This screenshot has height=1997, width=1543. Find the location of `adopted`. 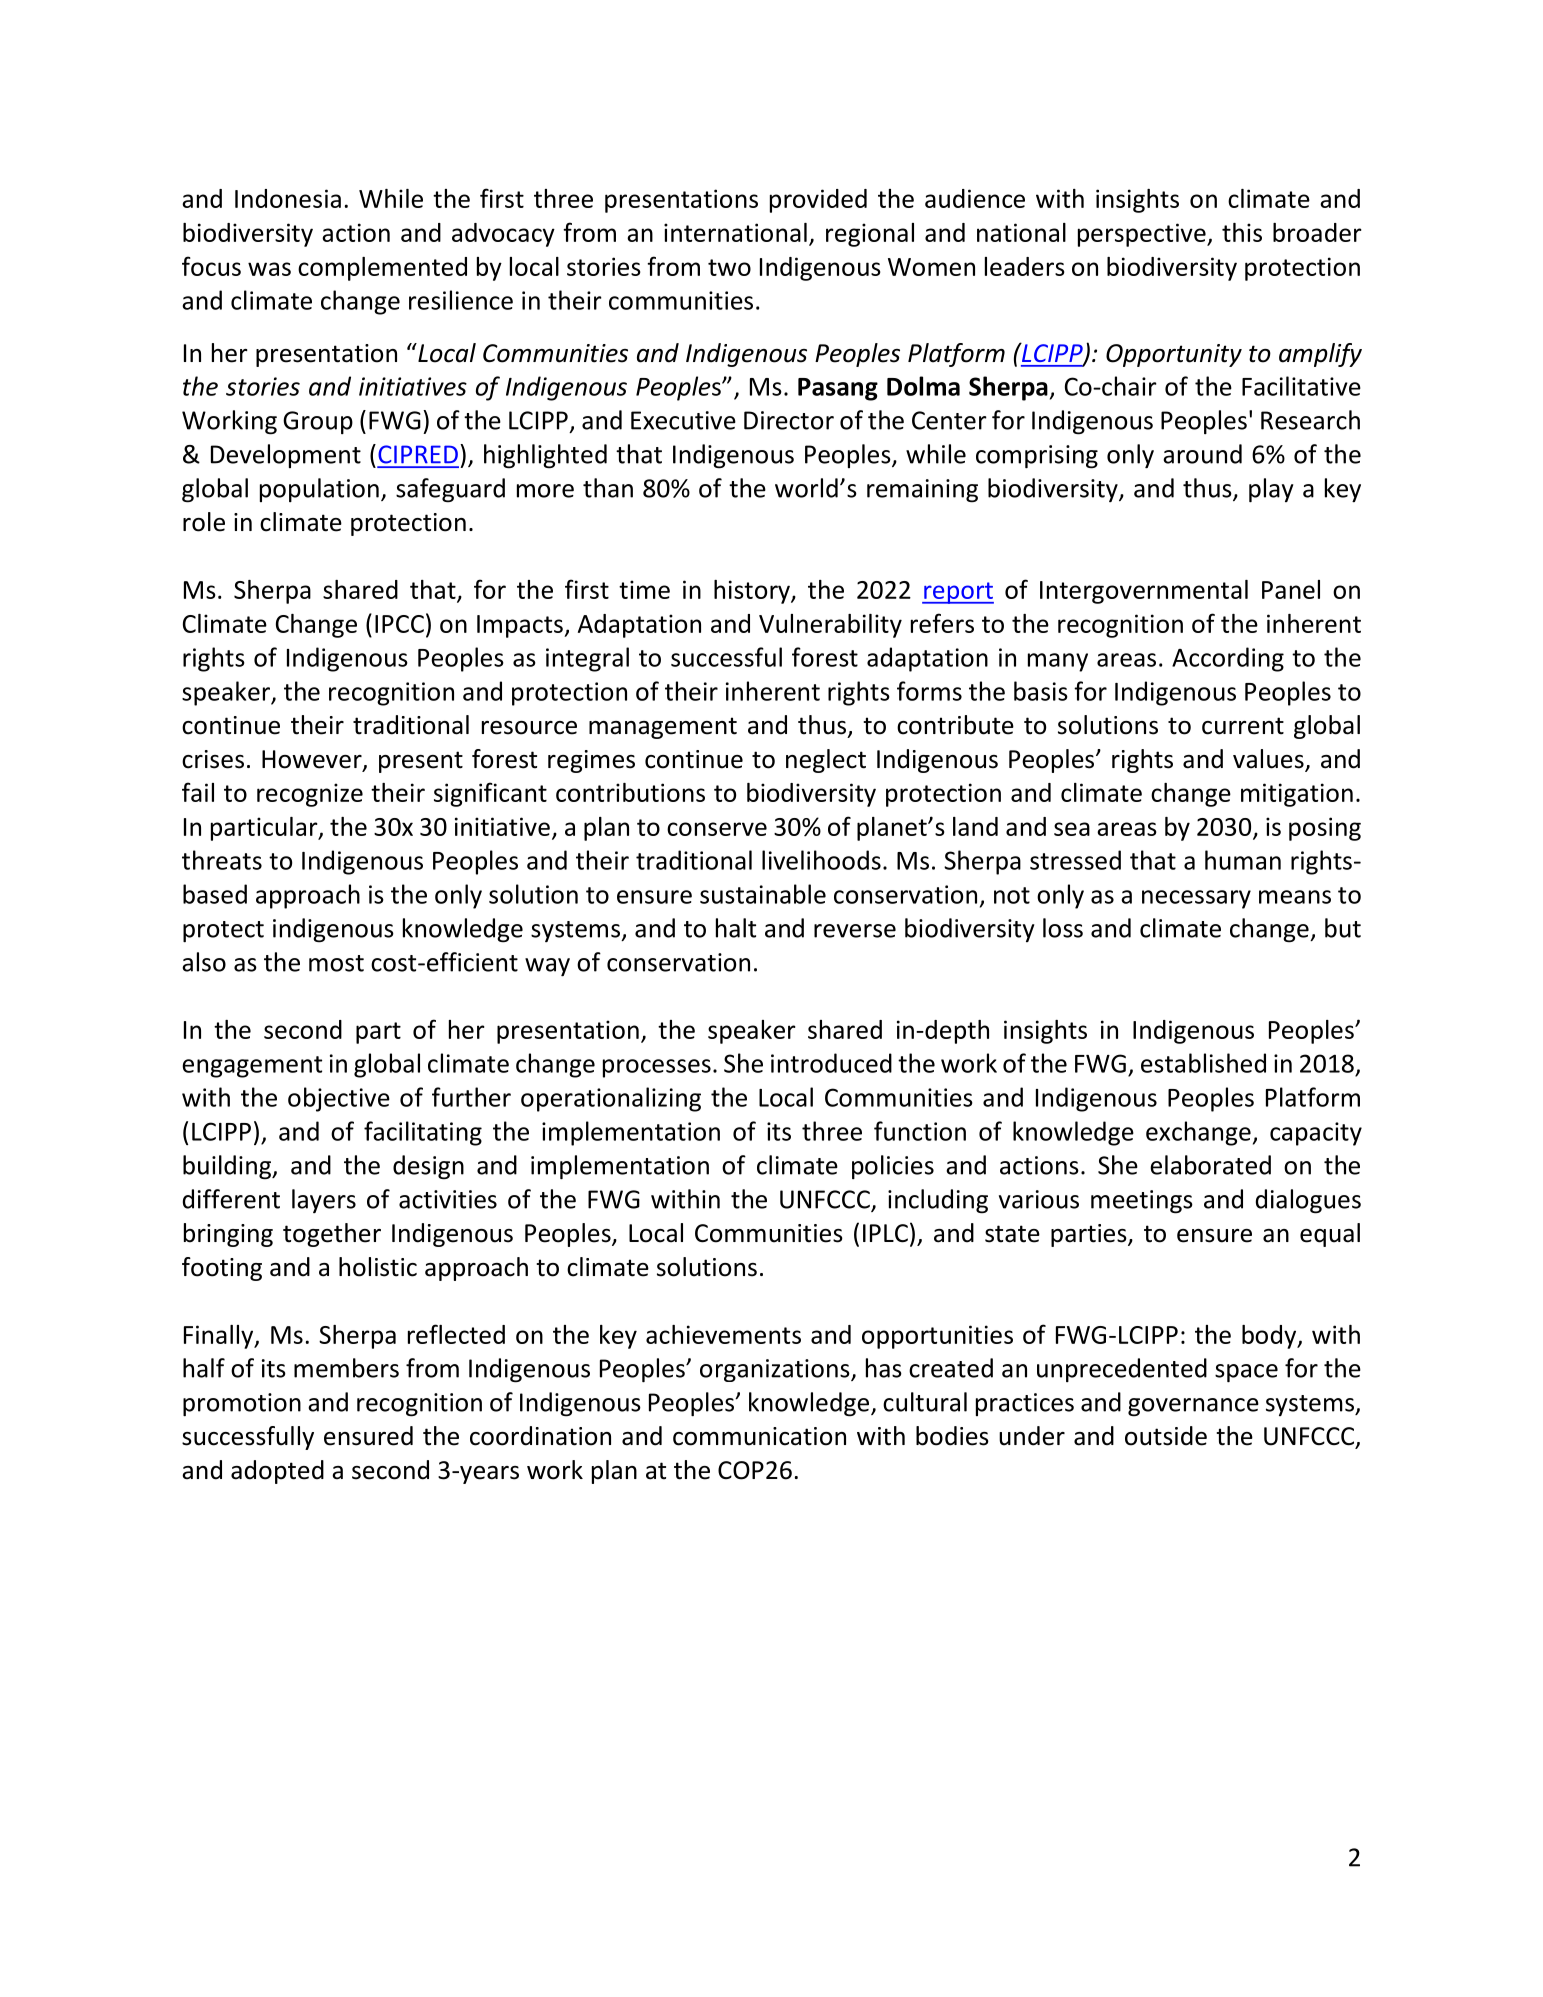

adopted is located at coordinates (277, 1472).
